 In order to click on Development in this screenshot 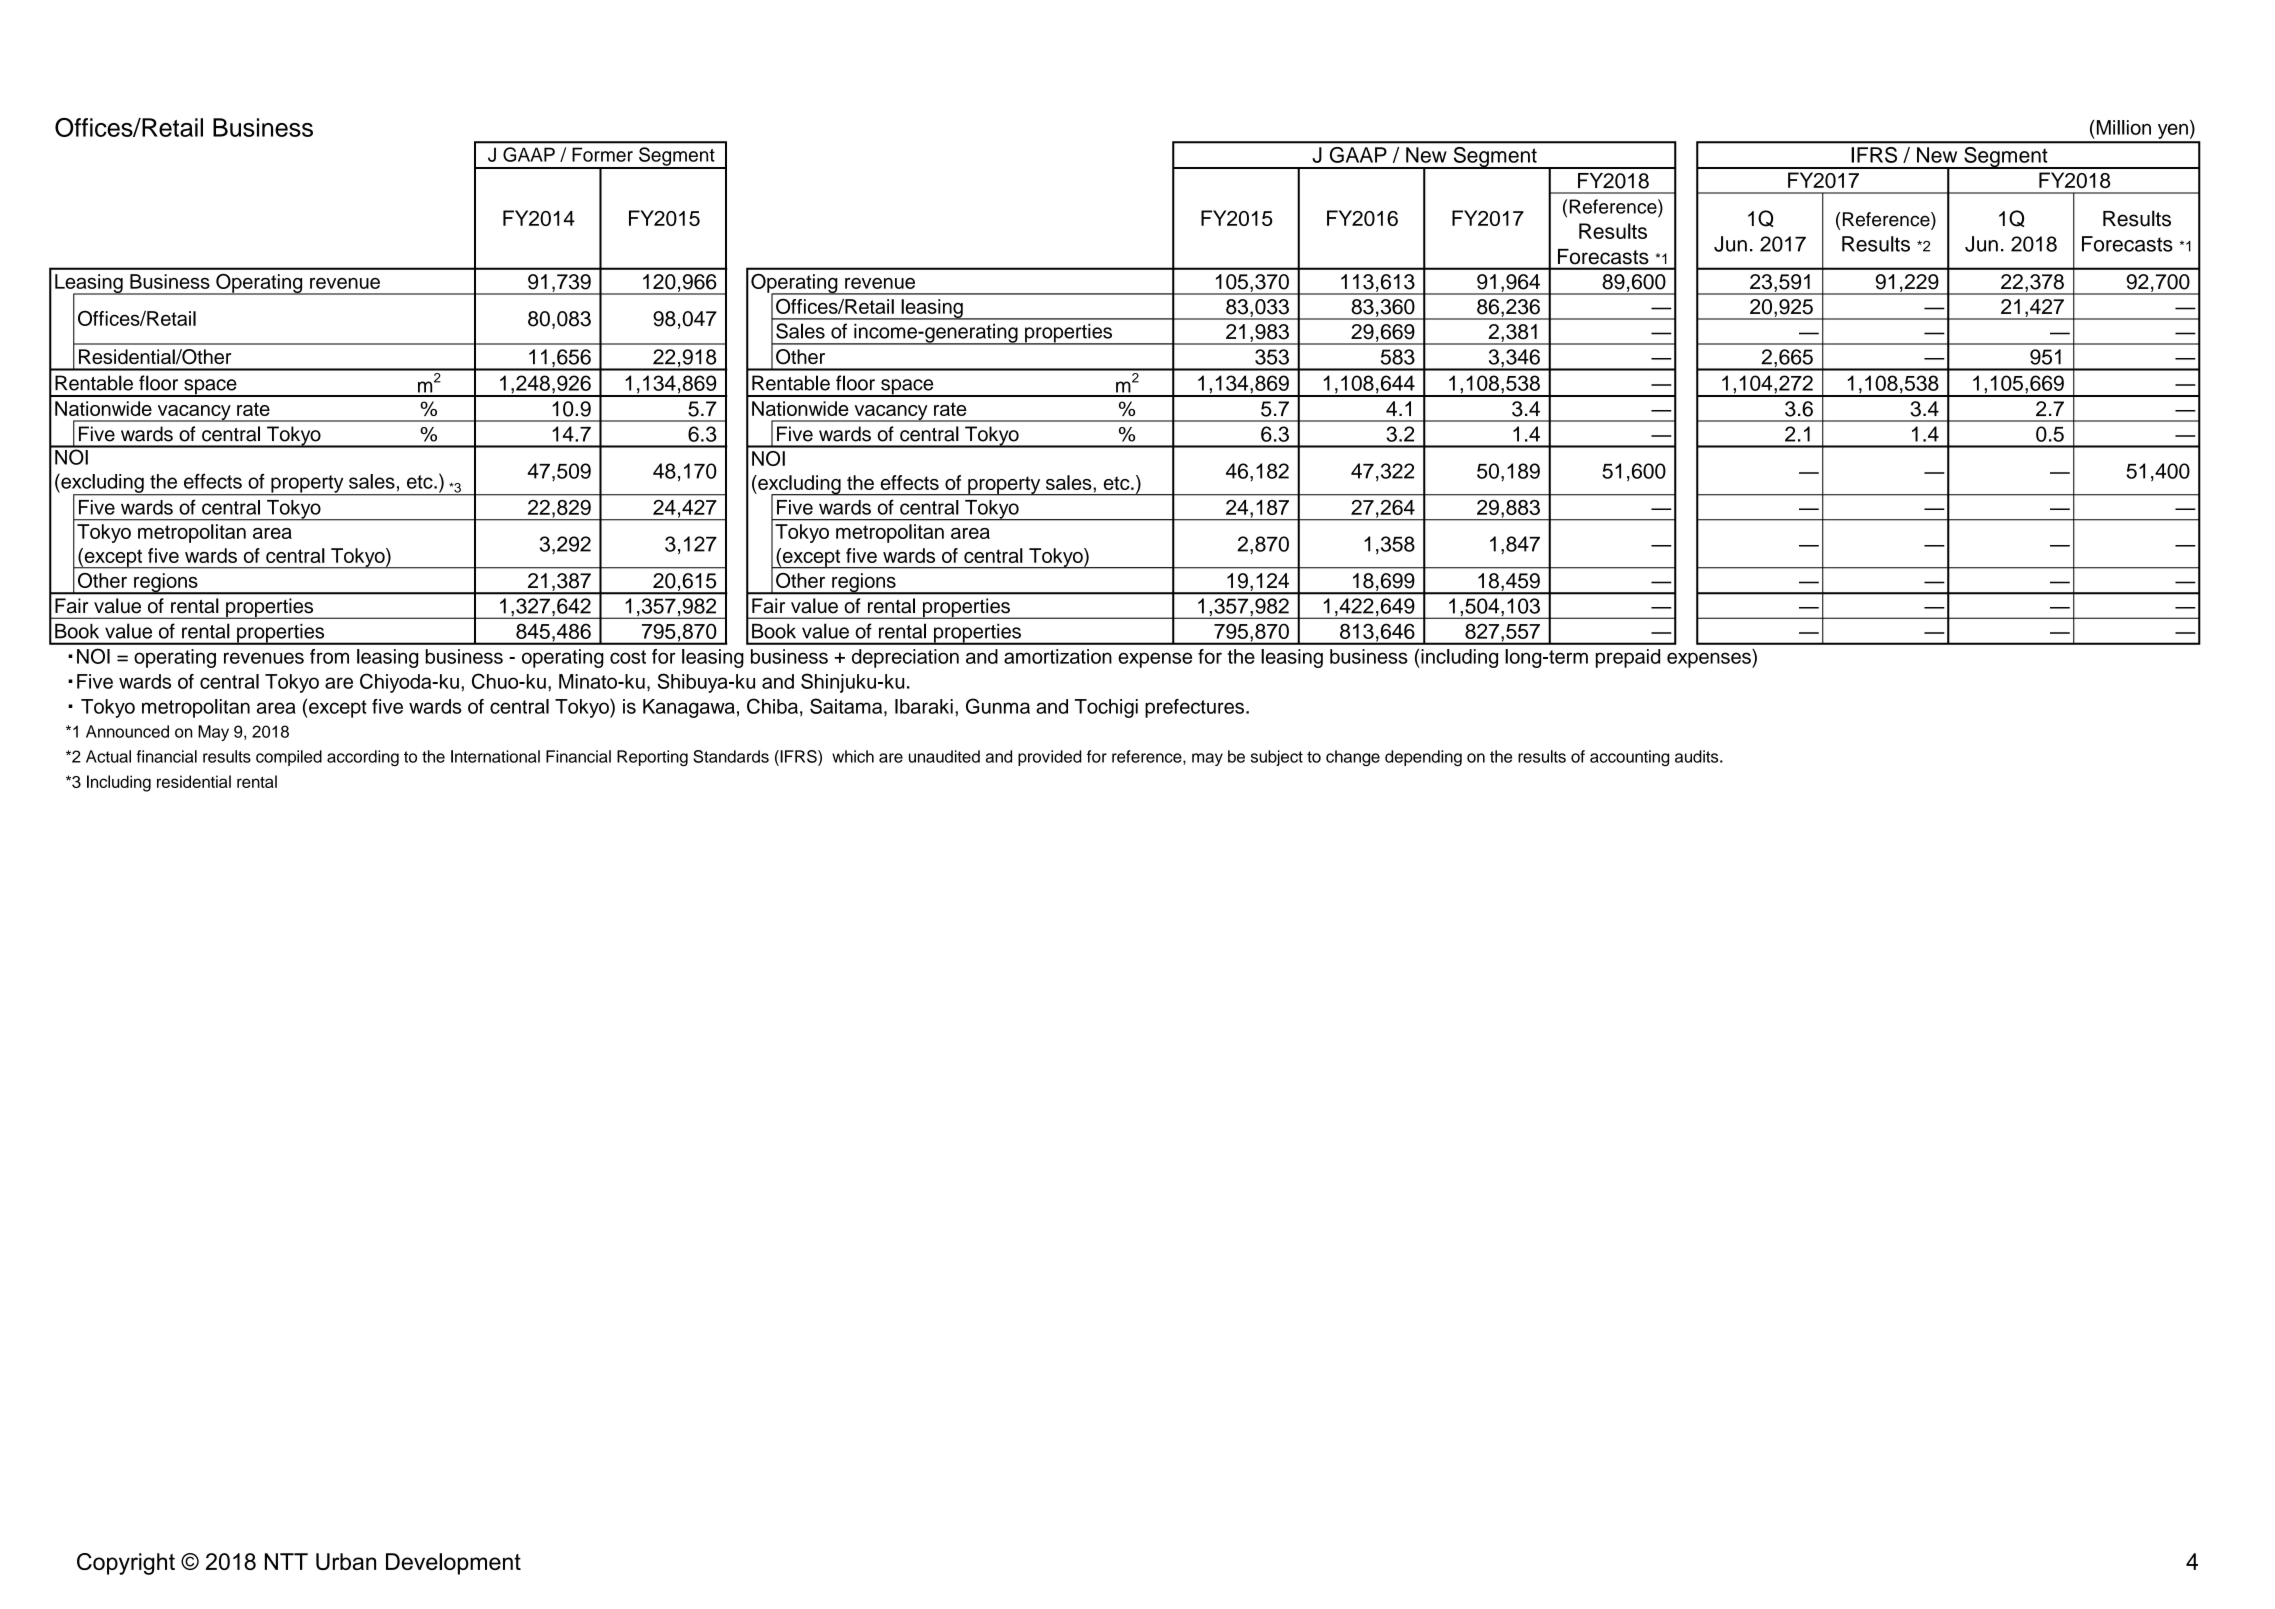, I will do `click(453, 1564)`.
